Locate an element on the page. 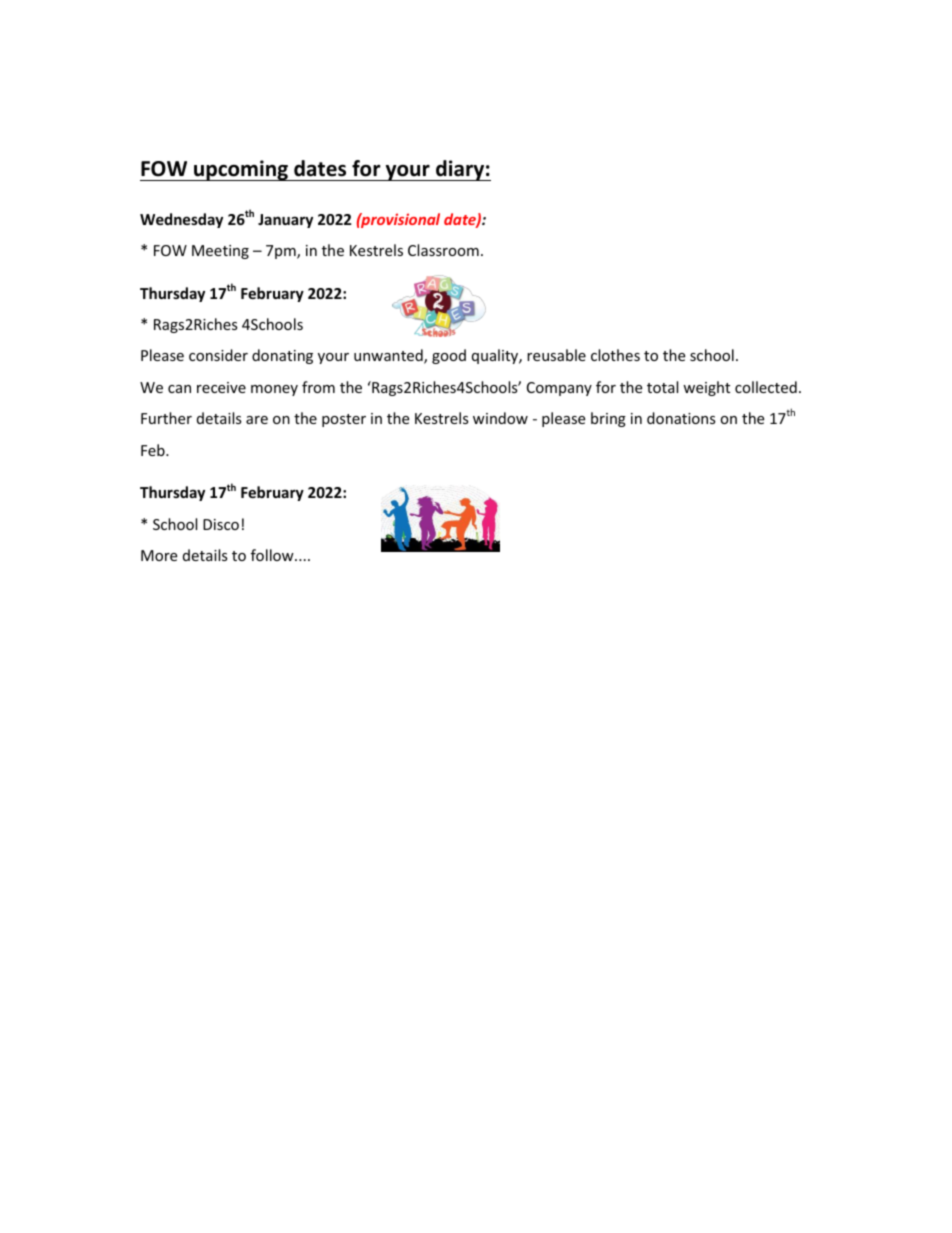 Image resolution: width=952 pixels, height=1233 pixels. clothes is located at coordinates (615, 355).
